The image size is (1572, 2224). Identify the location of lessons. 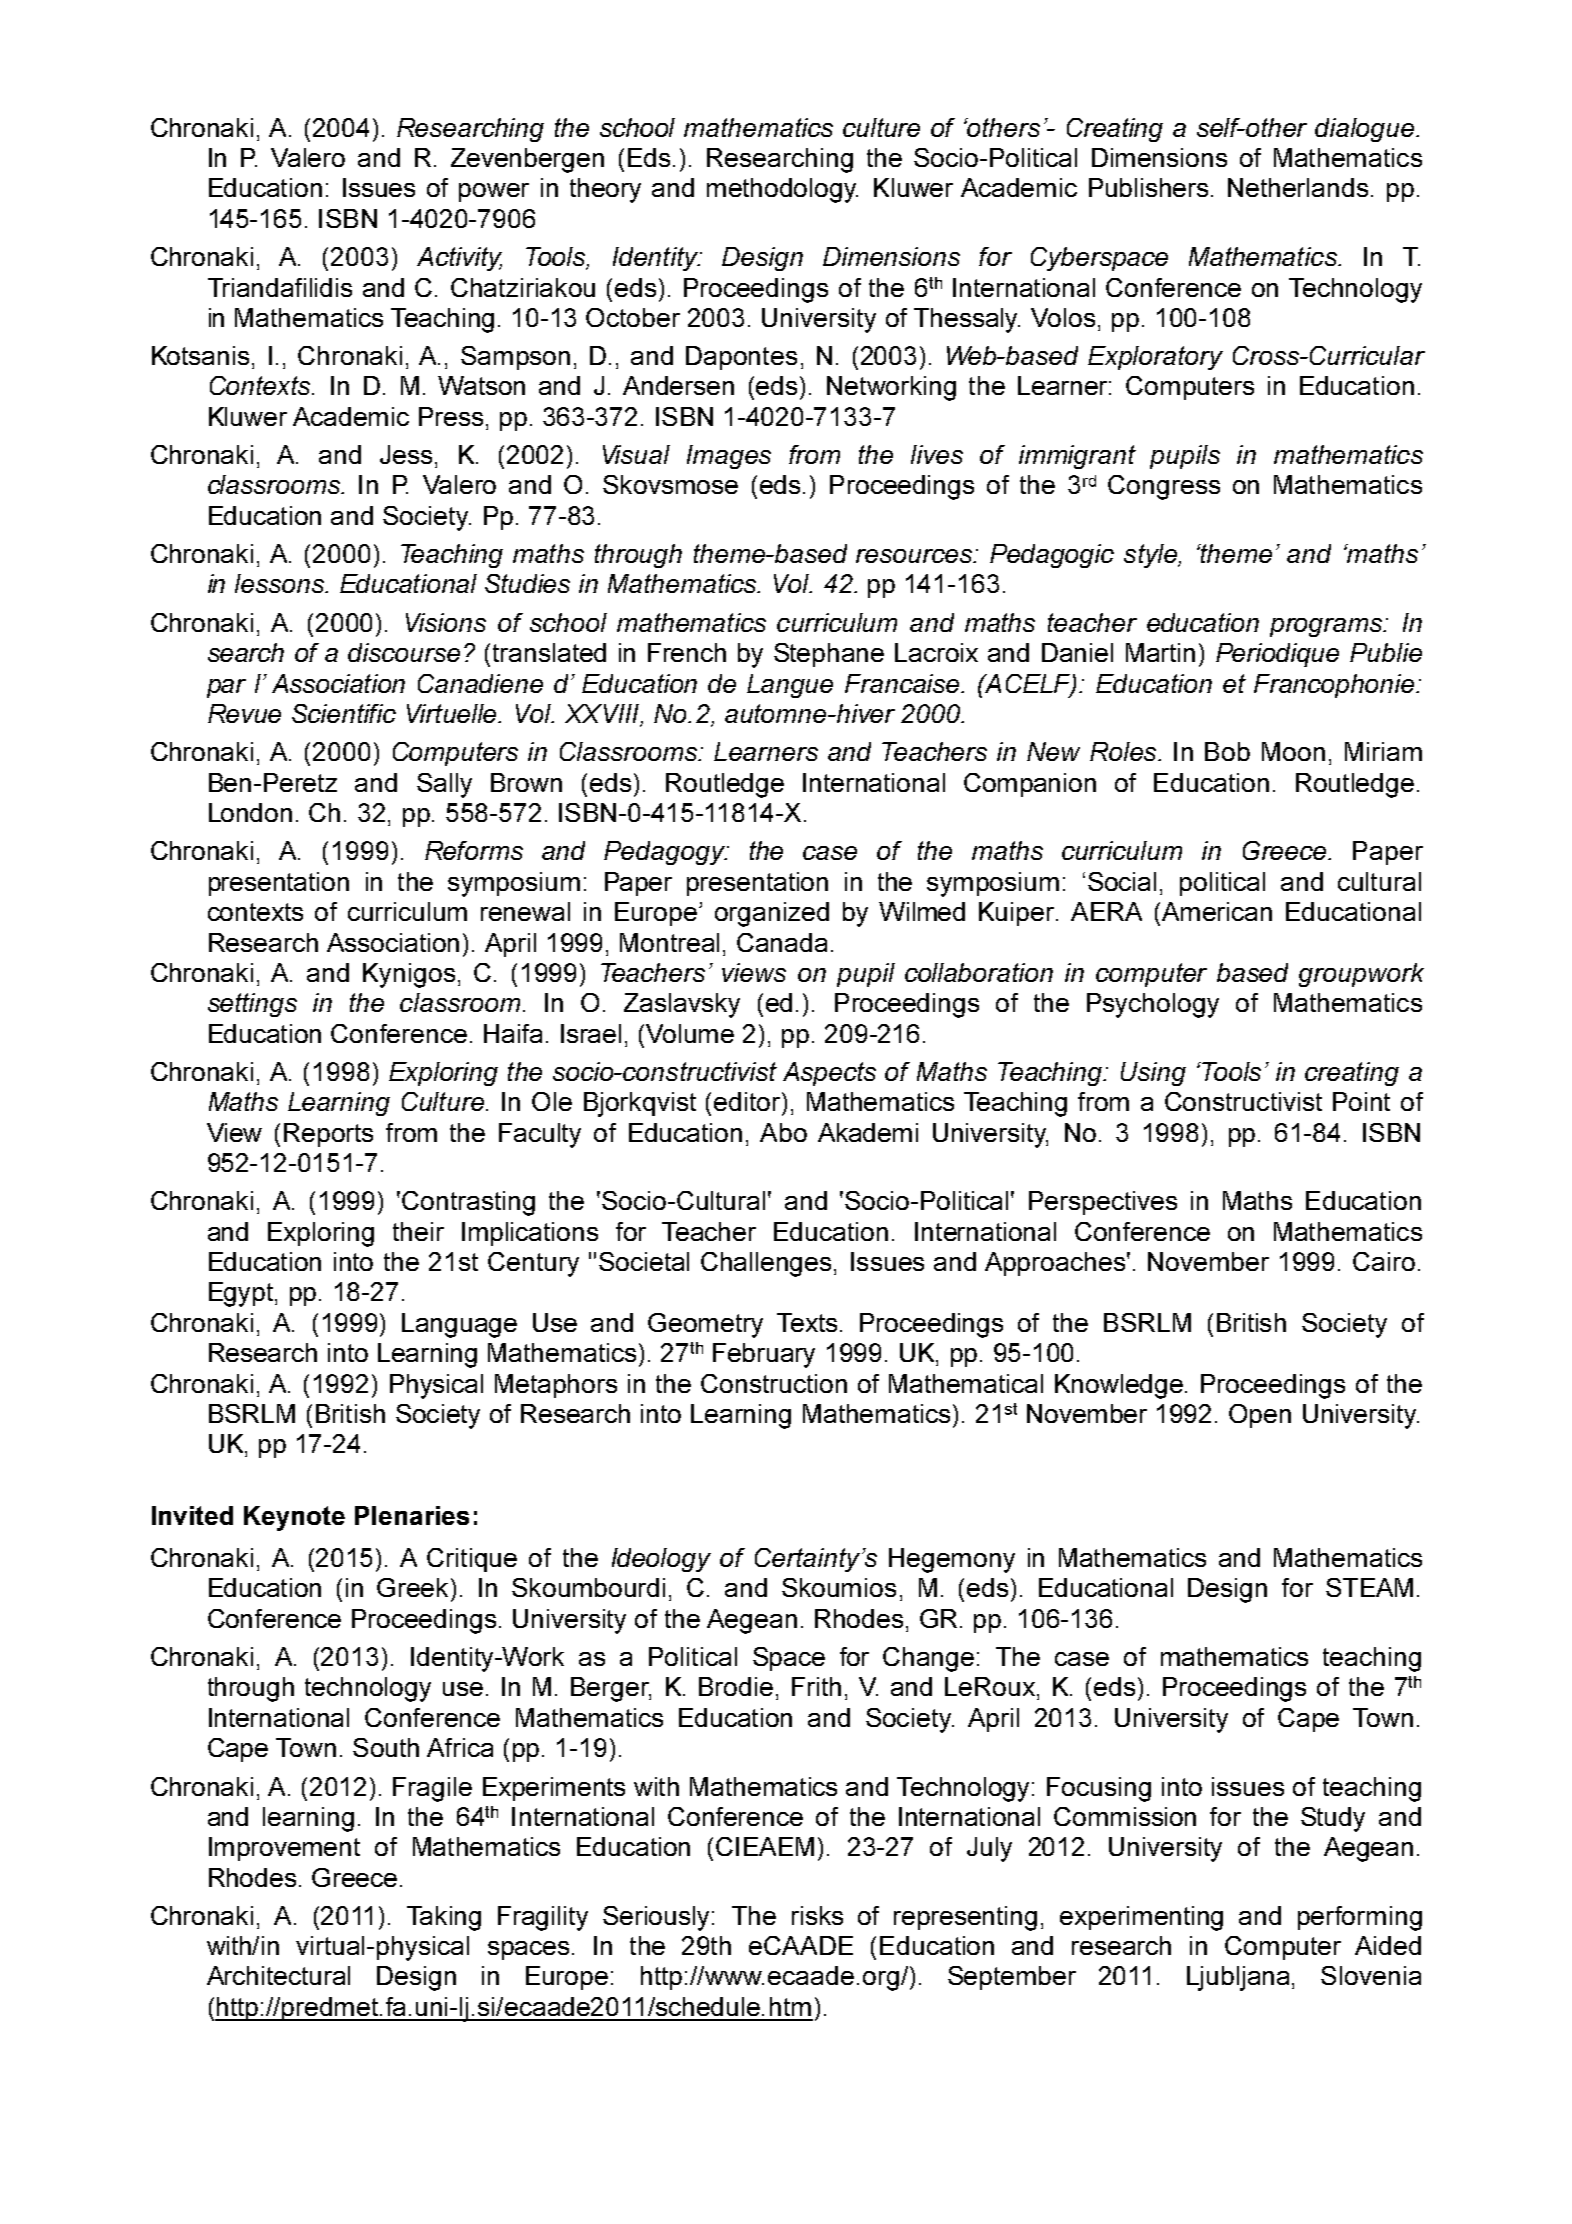
(280, 583).
